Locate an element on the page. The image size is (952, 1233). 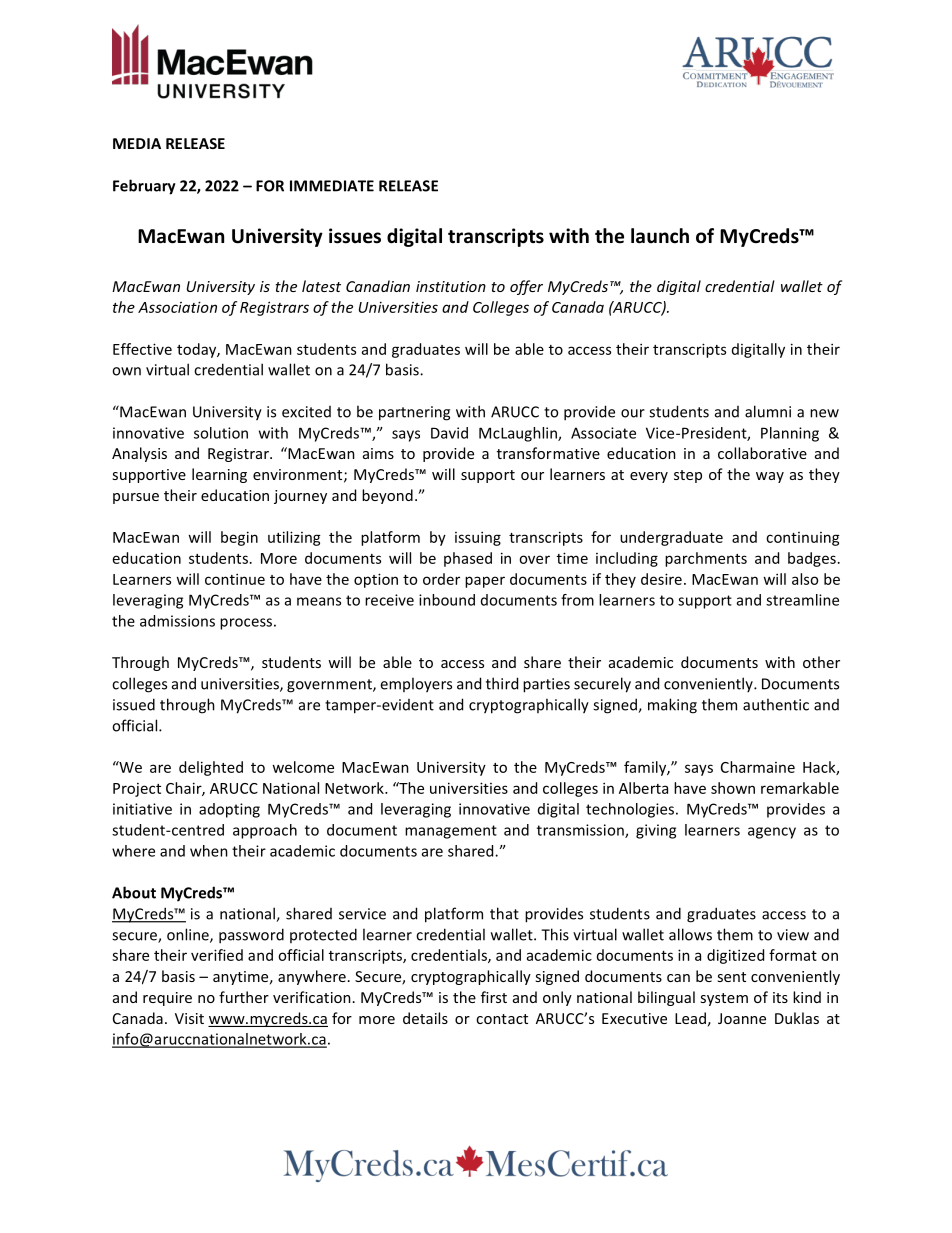
further is located at coordinates (244, 997).
